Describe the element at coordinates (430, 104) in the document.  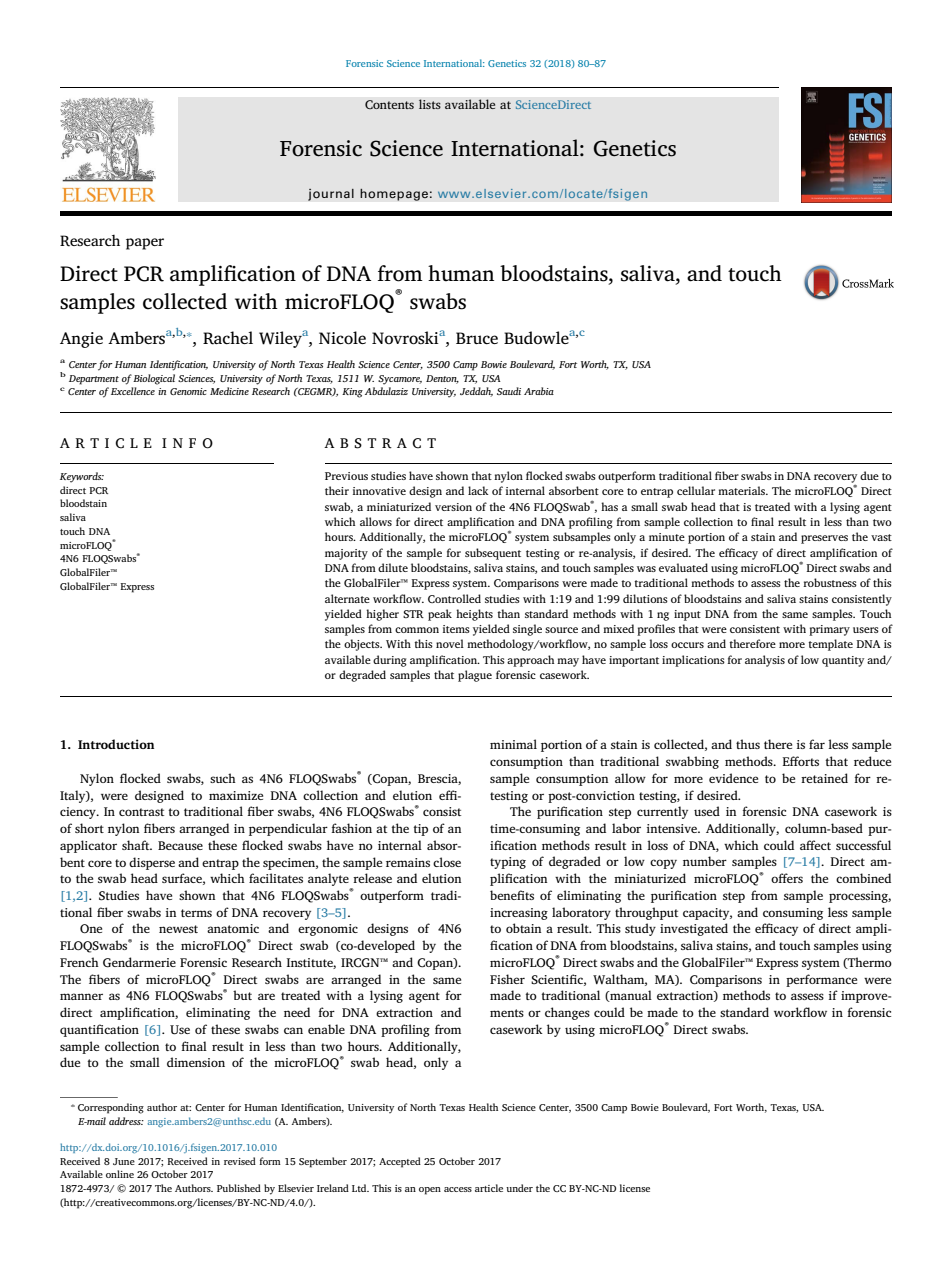
I see `lists` at that location.
